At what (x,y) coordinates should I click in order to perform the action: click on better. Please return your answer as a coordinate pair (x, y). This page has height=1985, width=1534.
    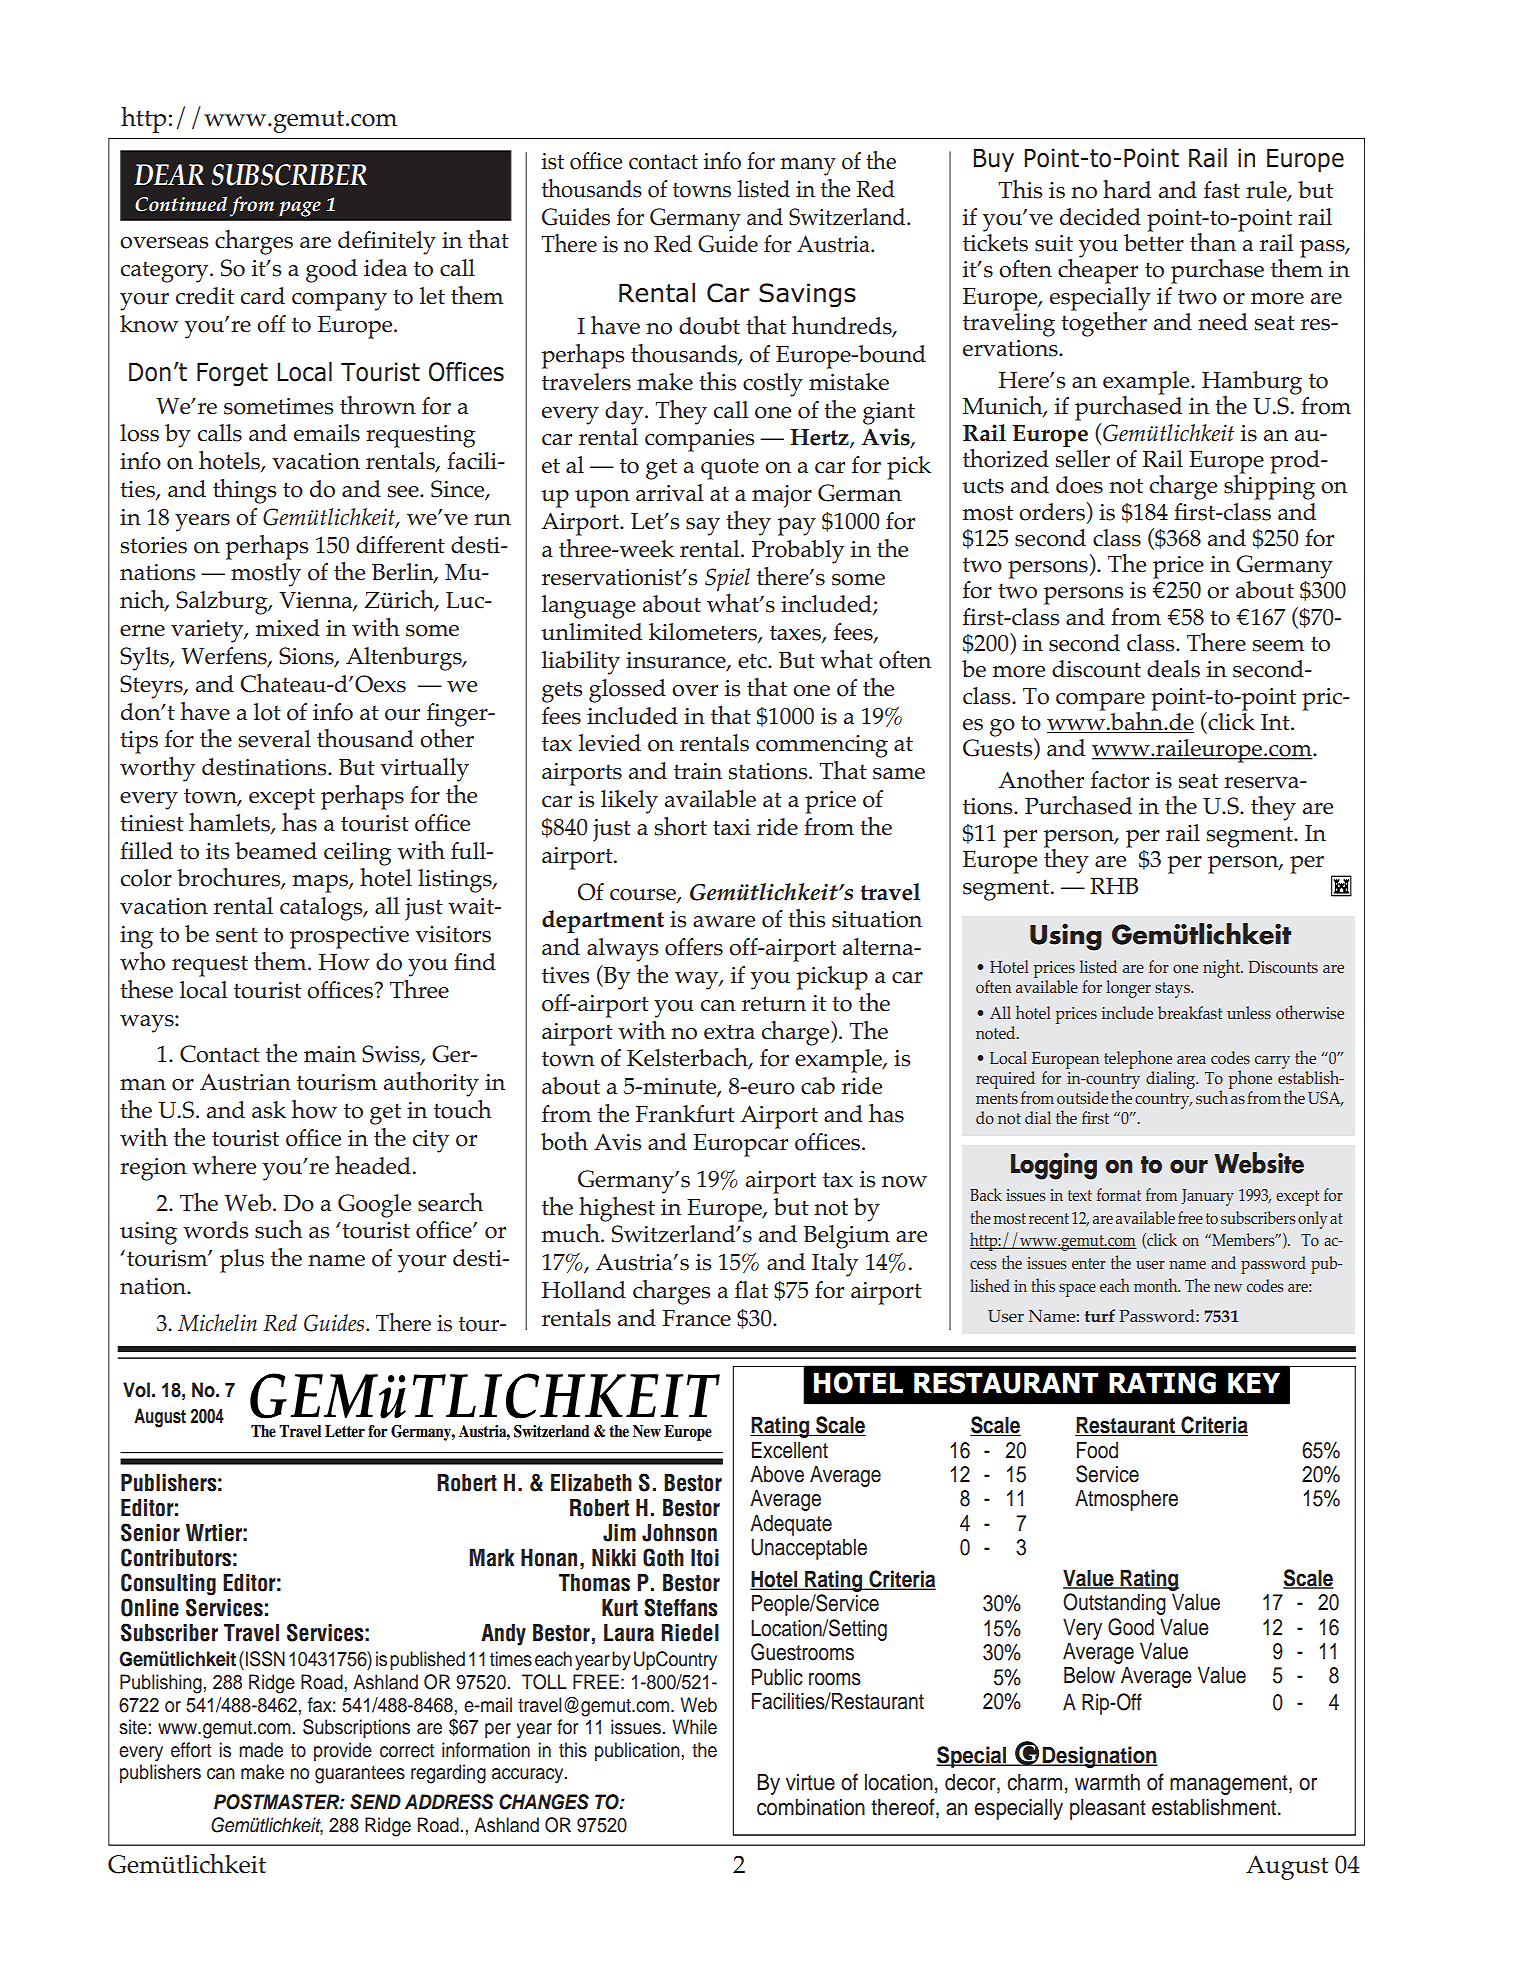
    Looking at the image, I should click on (1154, 243).
